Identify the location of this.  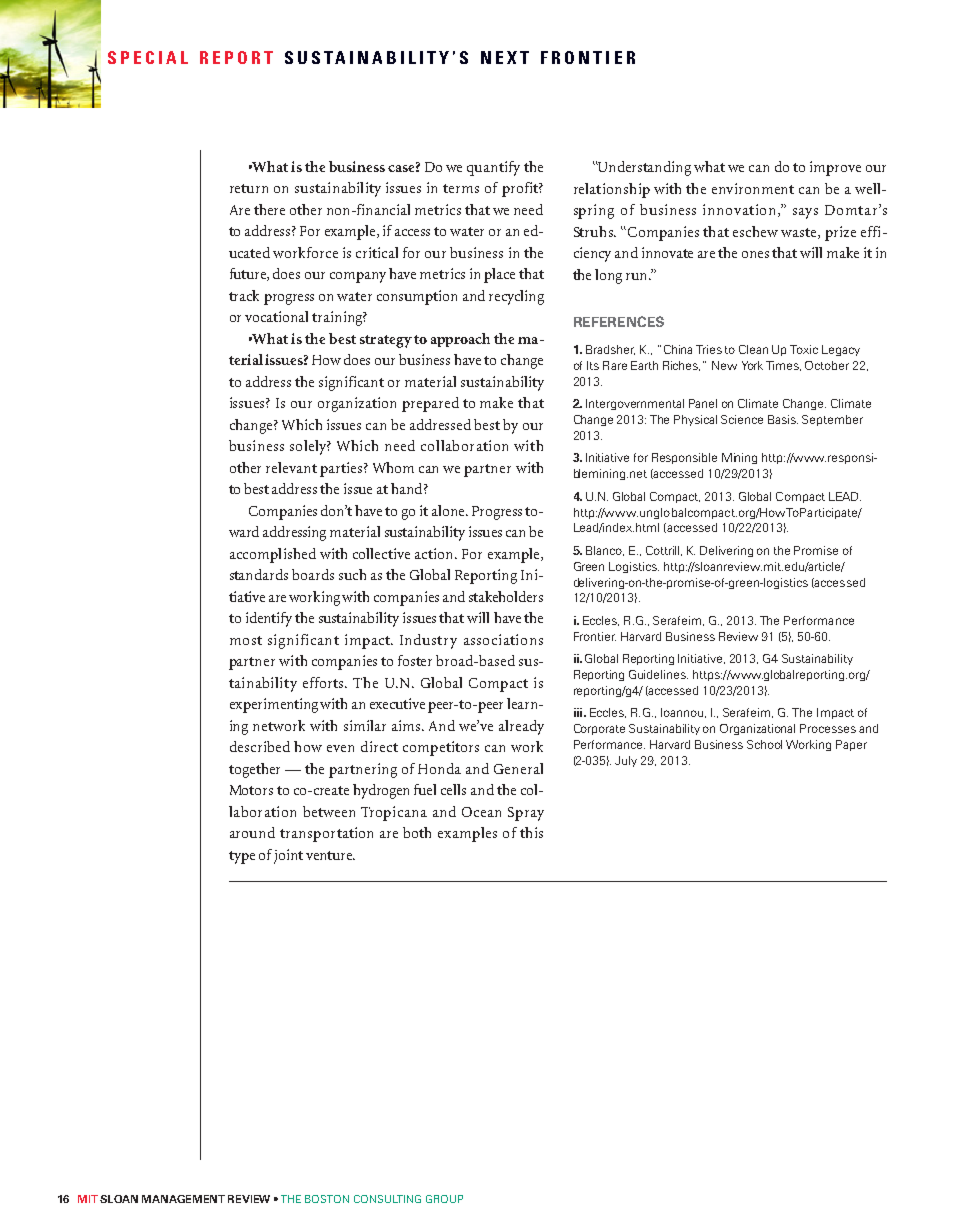
(531, 832).
